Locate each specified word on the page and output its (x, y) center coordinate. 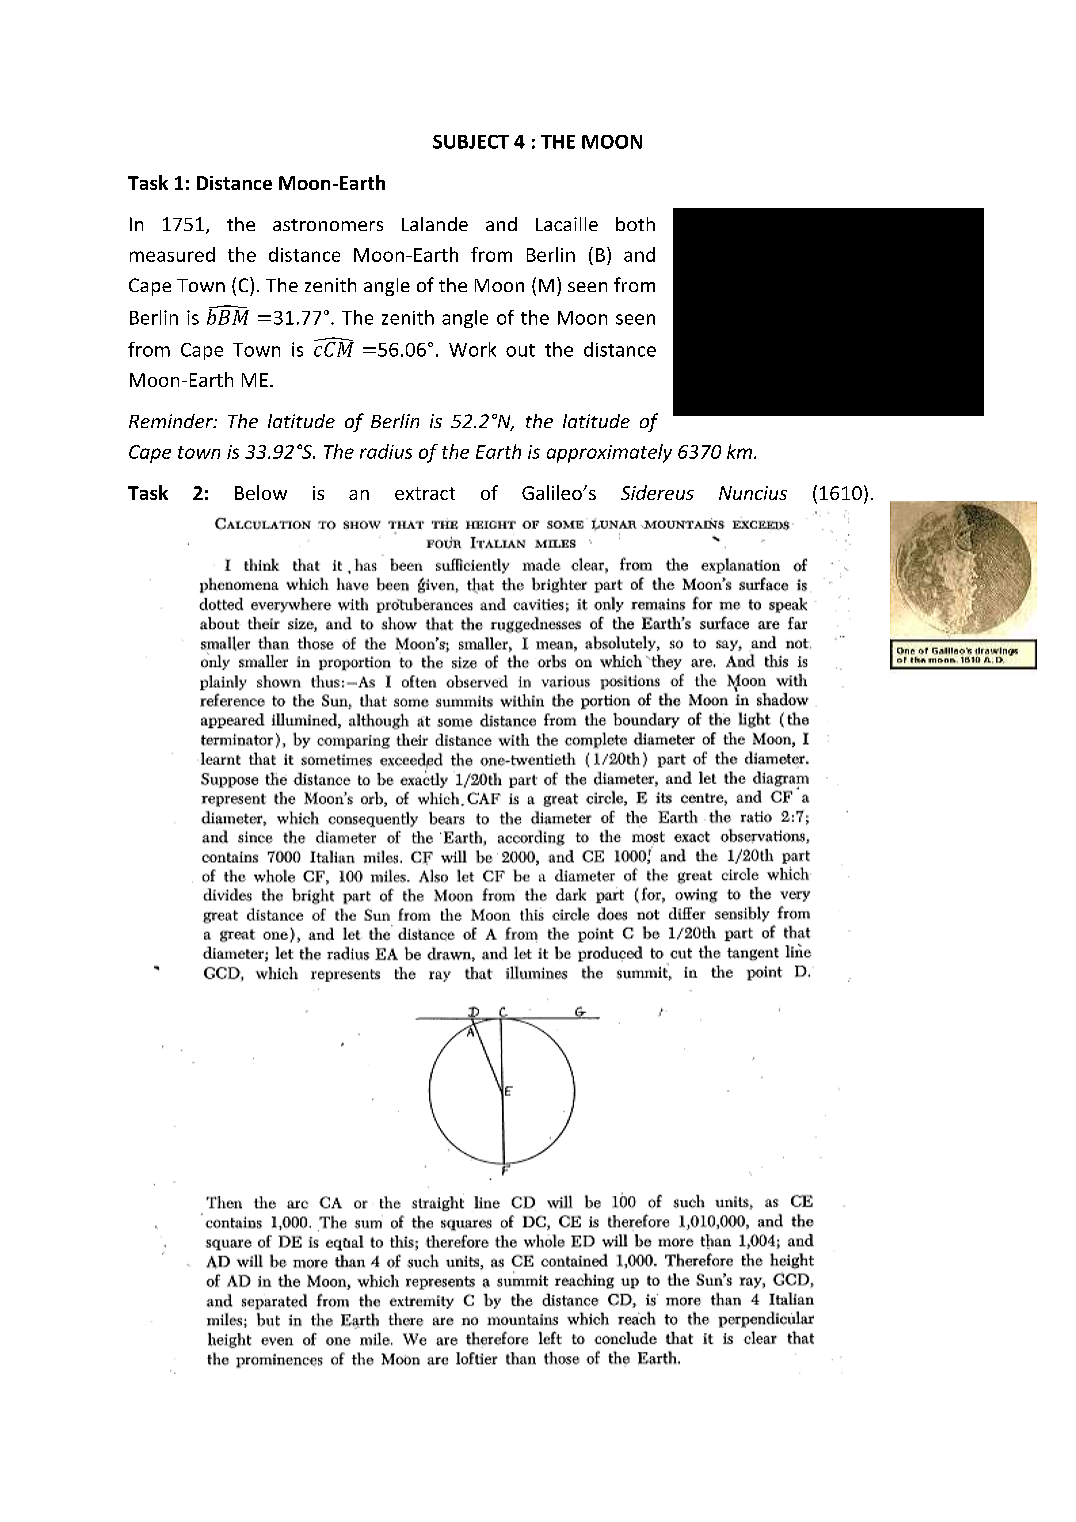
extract (425, 493)
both (635, 224)
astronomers (328, 225)
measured (172, 254)
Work (472, 349)
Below (261, 492)
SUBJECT (471, 142)
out (520, 350)
